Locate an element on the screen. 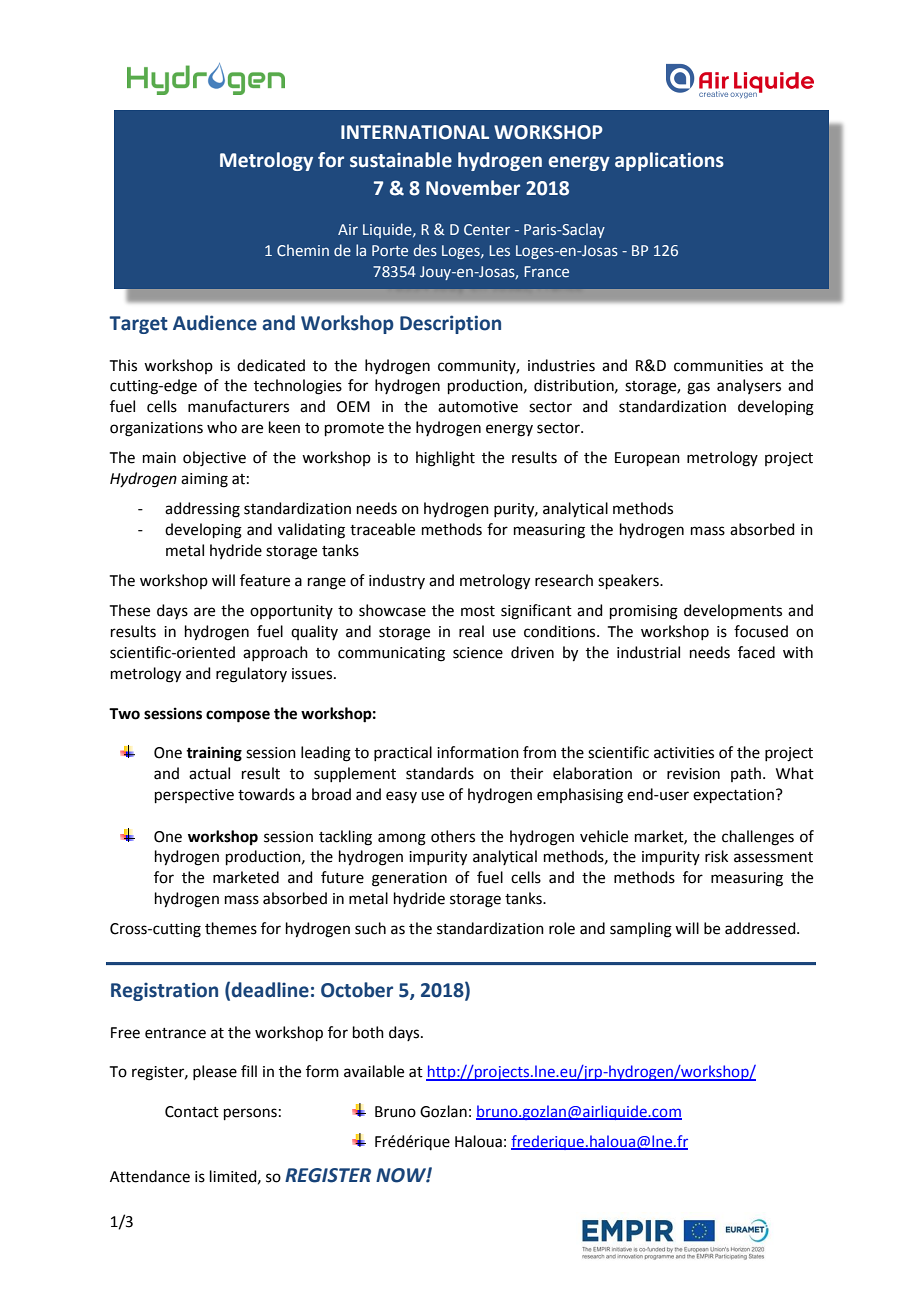  Chemin is located at coordinates (303, 250).
